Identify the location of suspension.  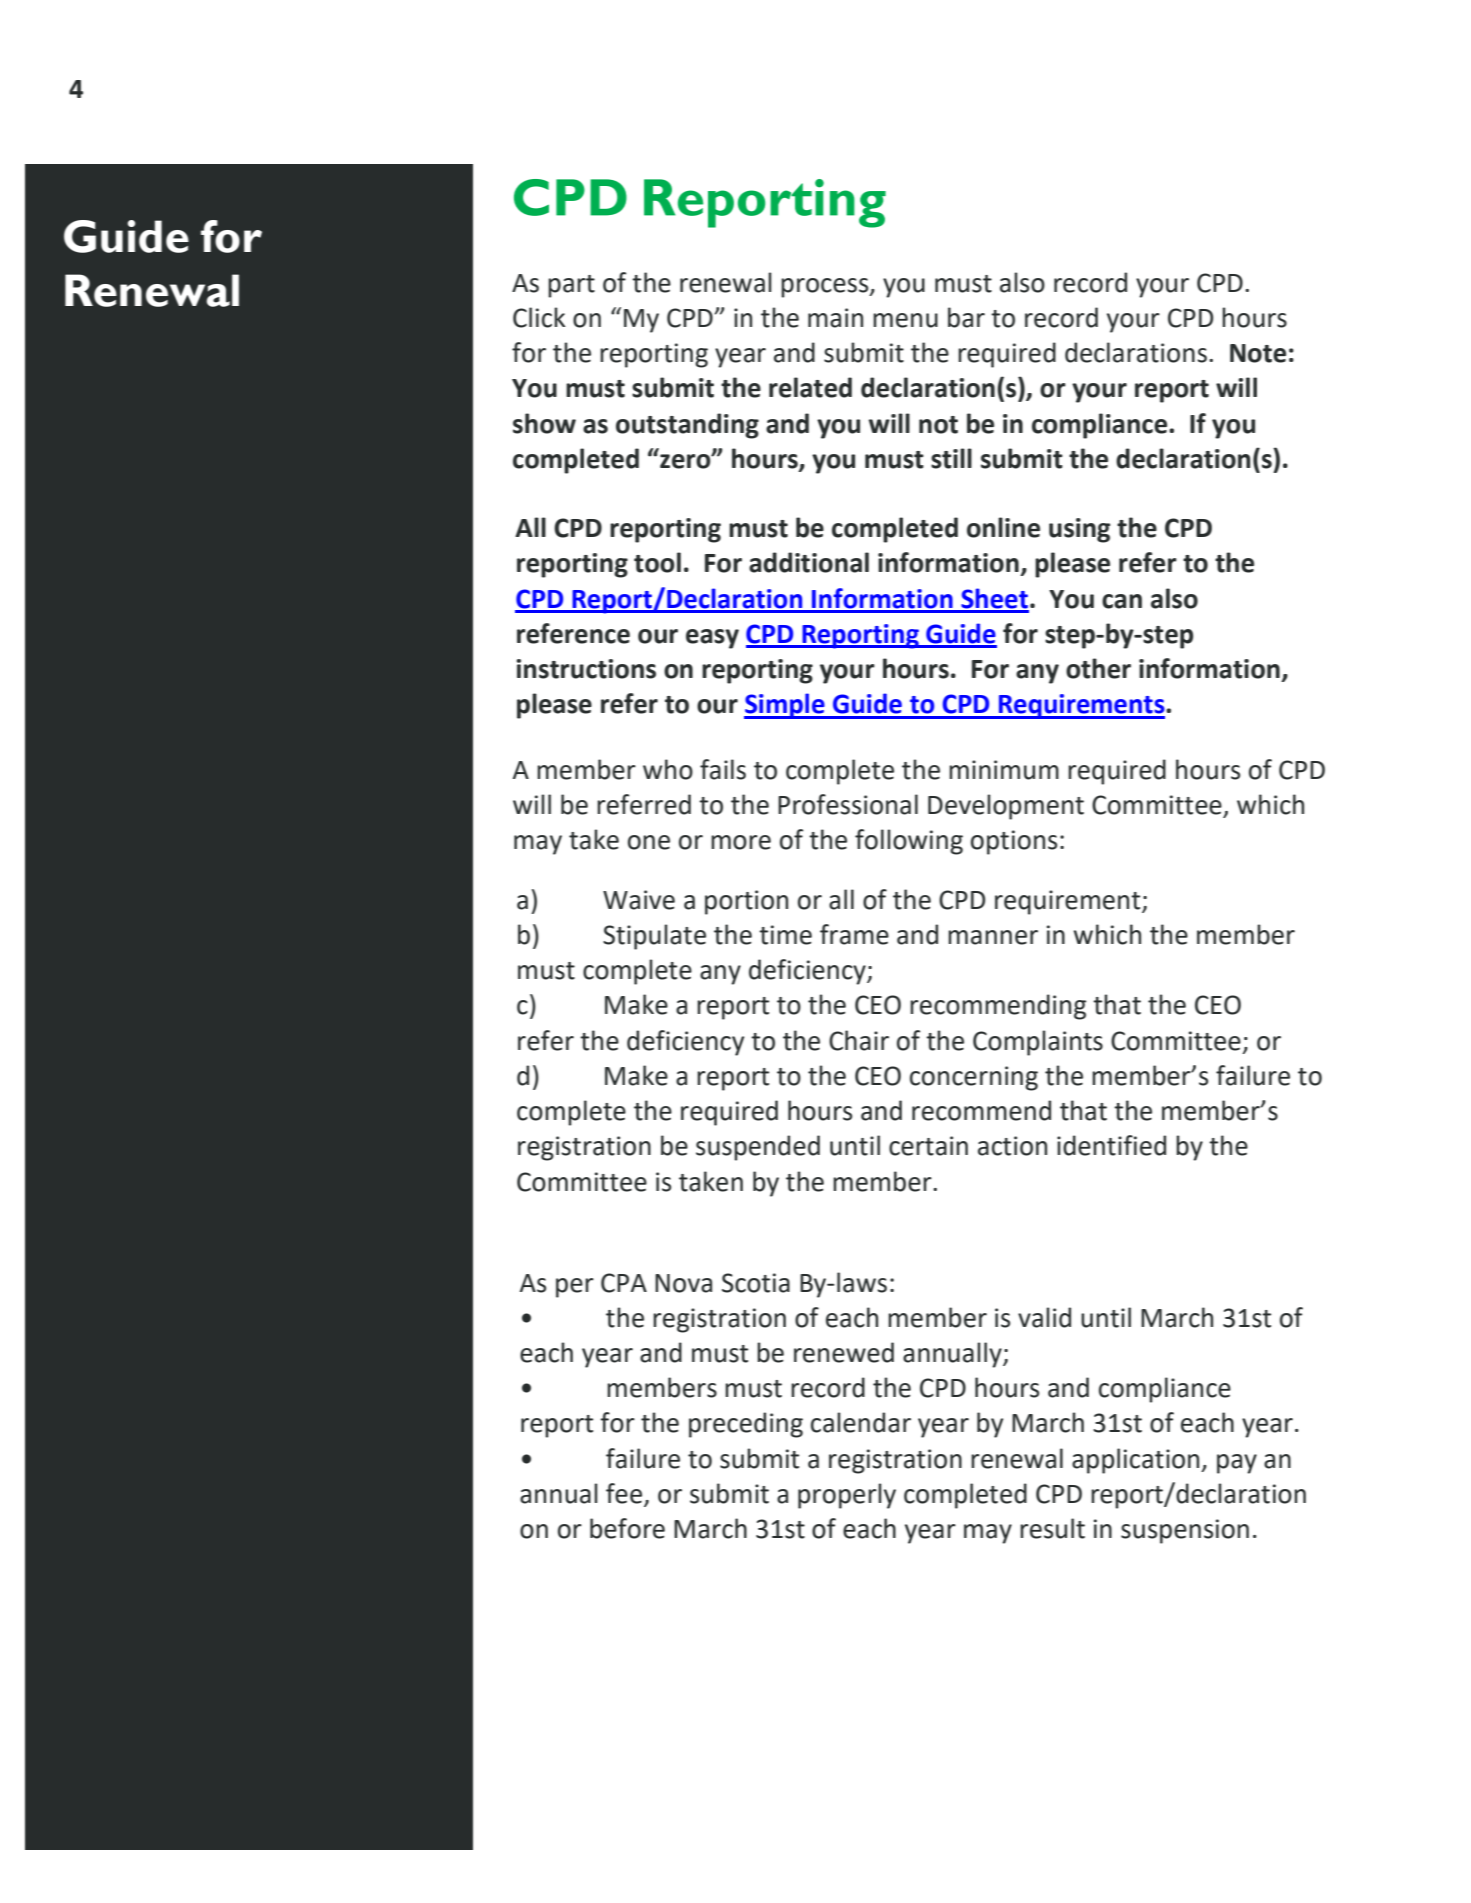
(1185, 1531).
